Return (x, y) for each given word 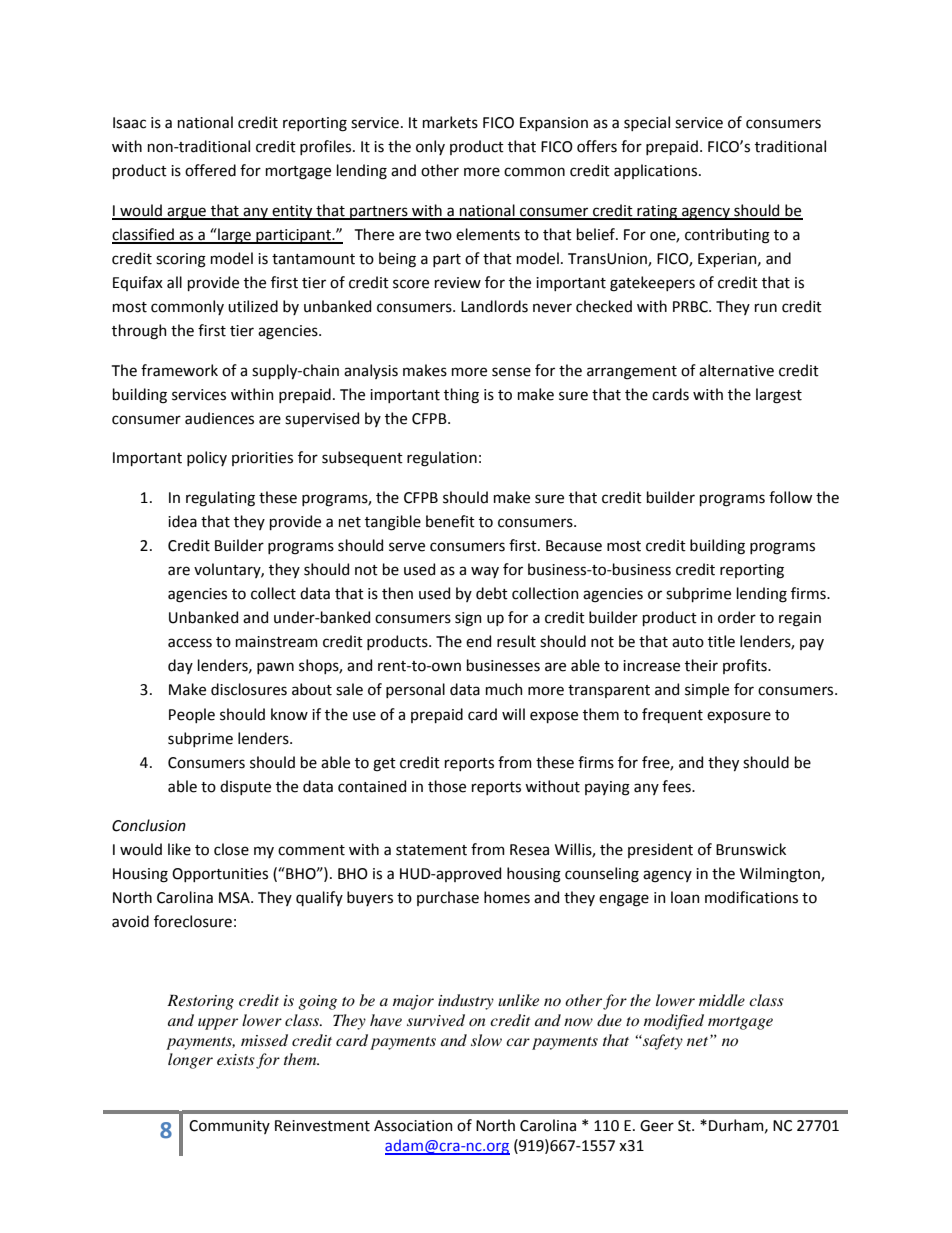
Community (229, 1127)
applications (657, 171)
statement (431, 850)
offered (210, 170)
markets (450, 122)
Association (413, 1126)
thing (461, 396)
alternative (736, 370)
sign (468, 619)
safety (662, 1042)
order (737, 617)
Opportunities (220, 875)
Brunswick (751, 849)
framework (179, 370)
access (190, 643)
